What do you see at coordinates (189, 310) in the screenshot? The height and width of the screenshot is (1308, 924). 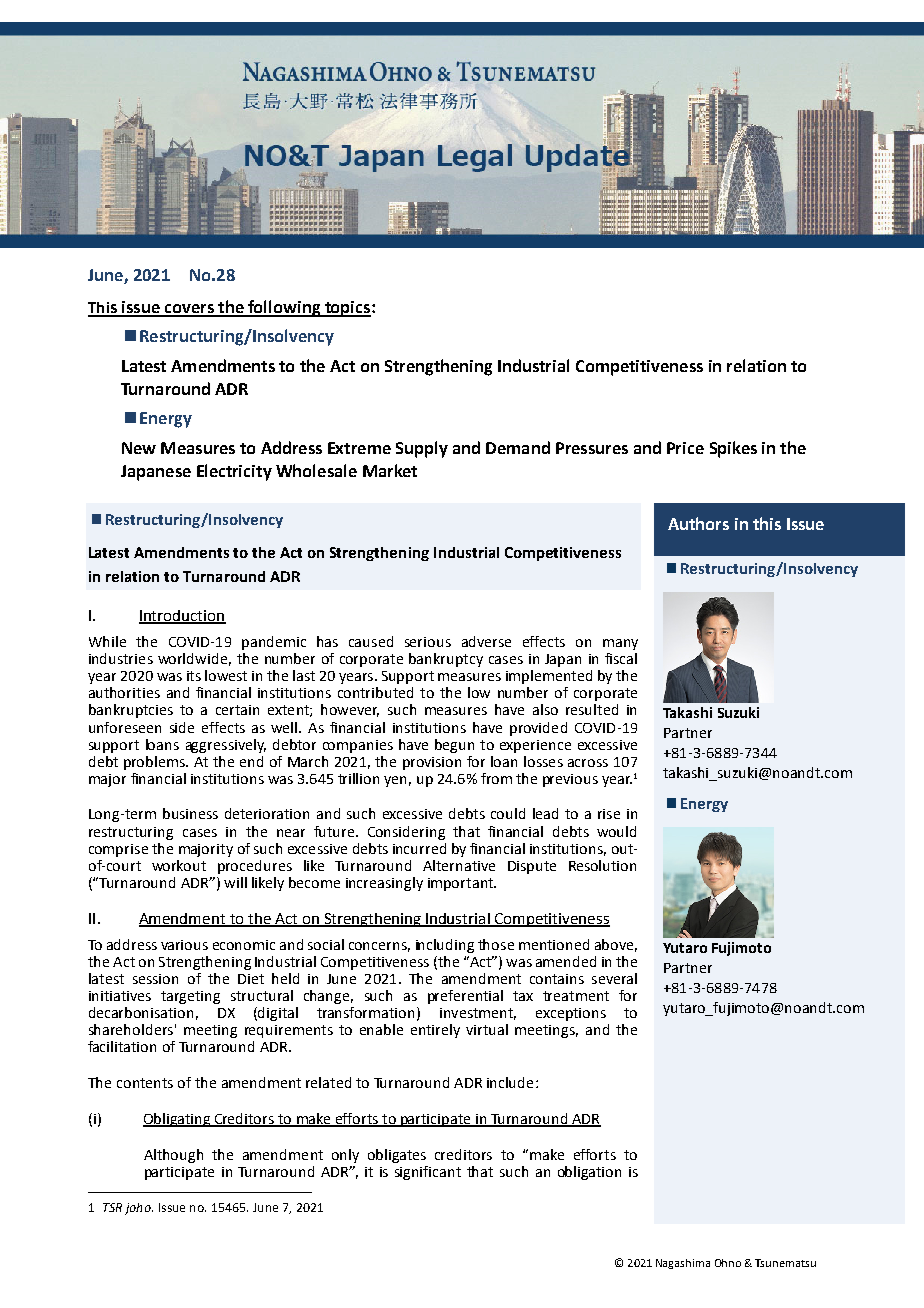 I see `covers` at bounding box center [189, 310].
